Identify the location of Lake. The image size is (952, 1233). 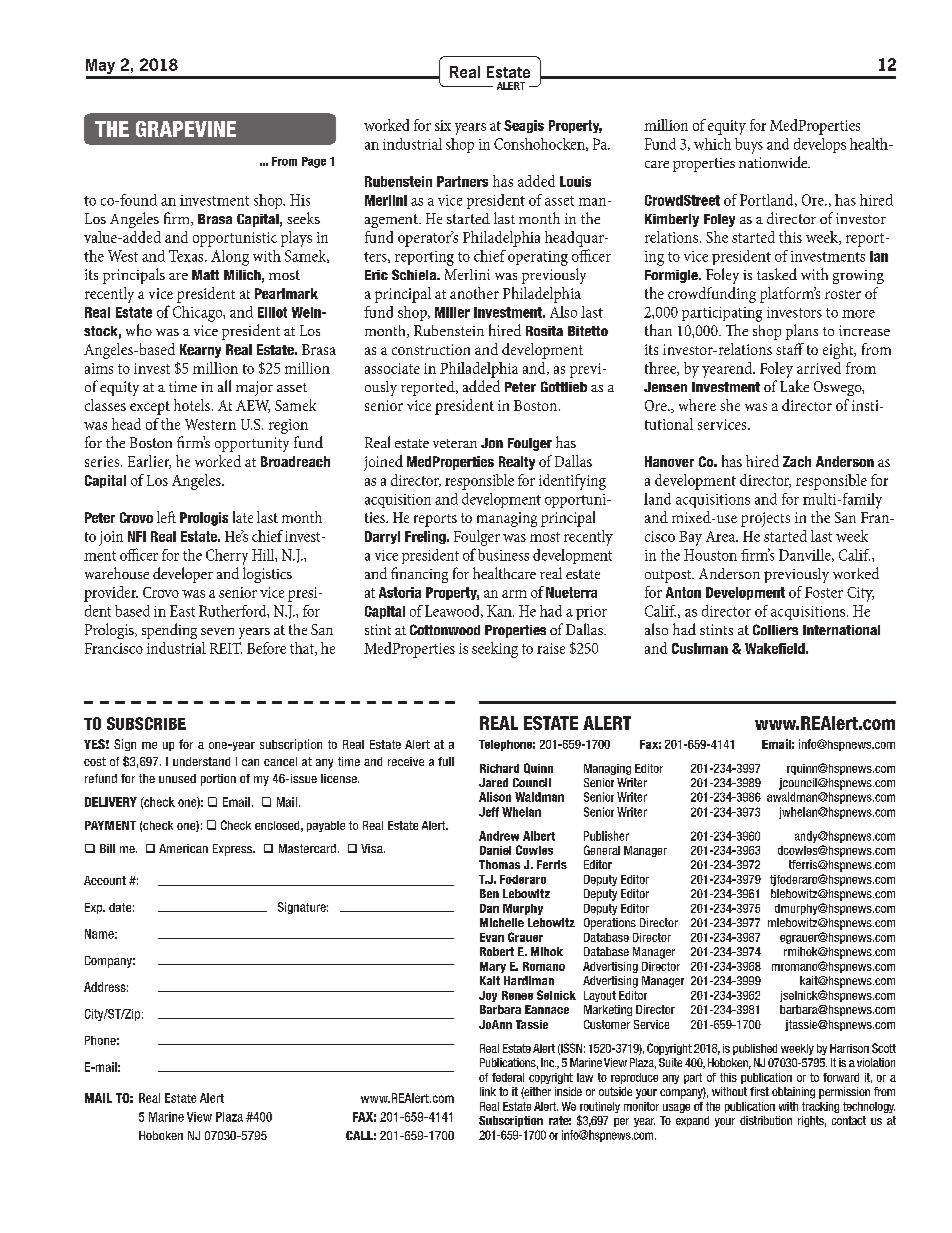
(794, 386).
